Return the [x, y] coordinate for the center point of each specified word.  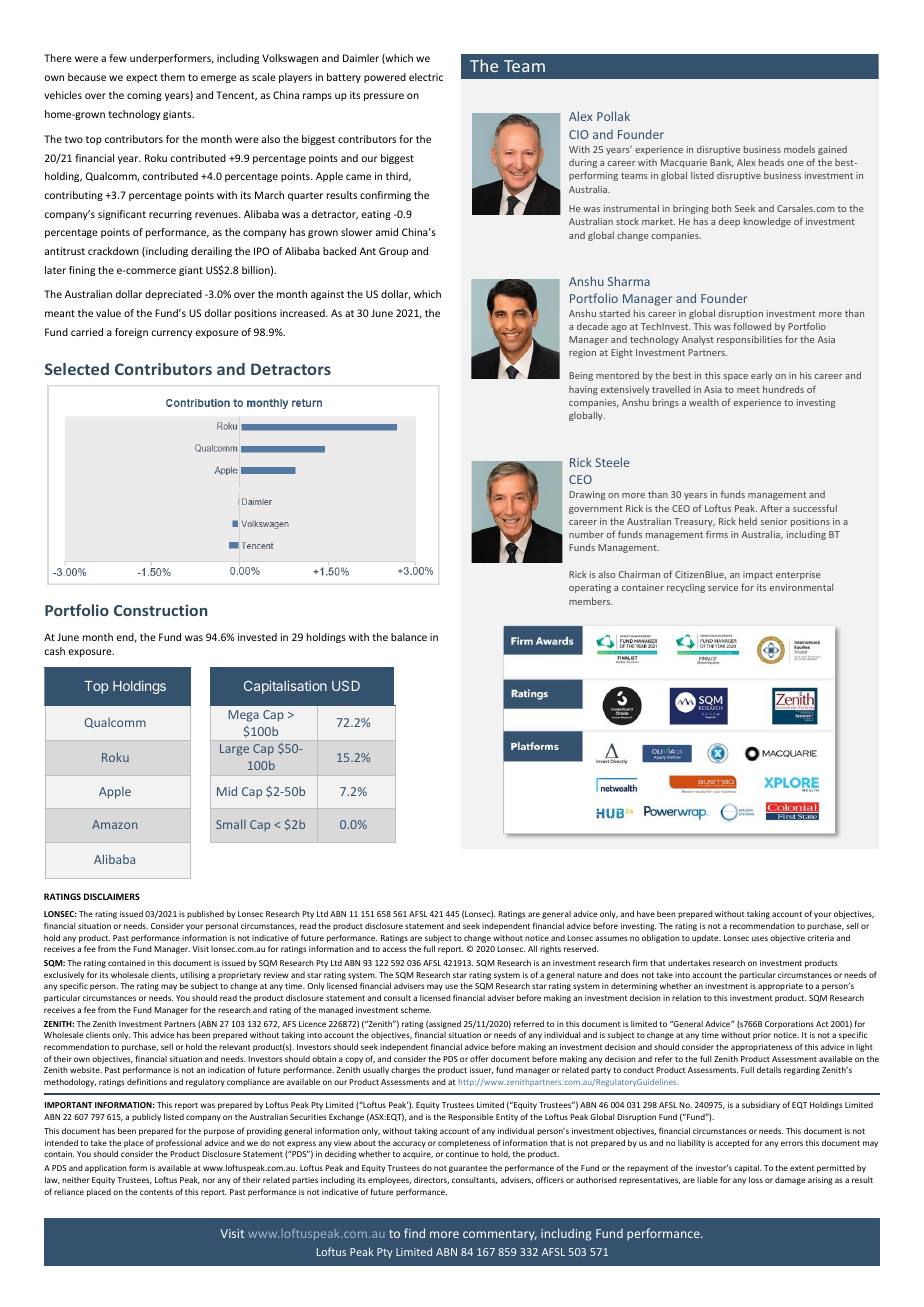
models [799, 149]
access [394, 949]
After [771, 508]
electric [426, 77]
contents [156, 1192]
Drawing [587, 495]
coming [144, 96]
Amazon [114, 824]
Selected [77, 369]
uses [760, 938]
